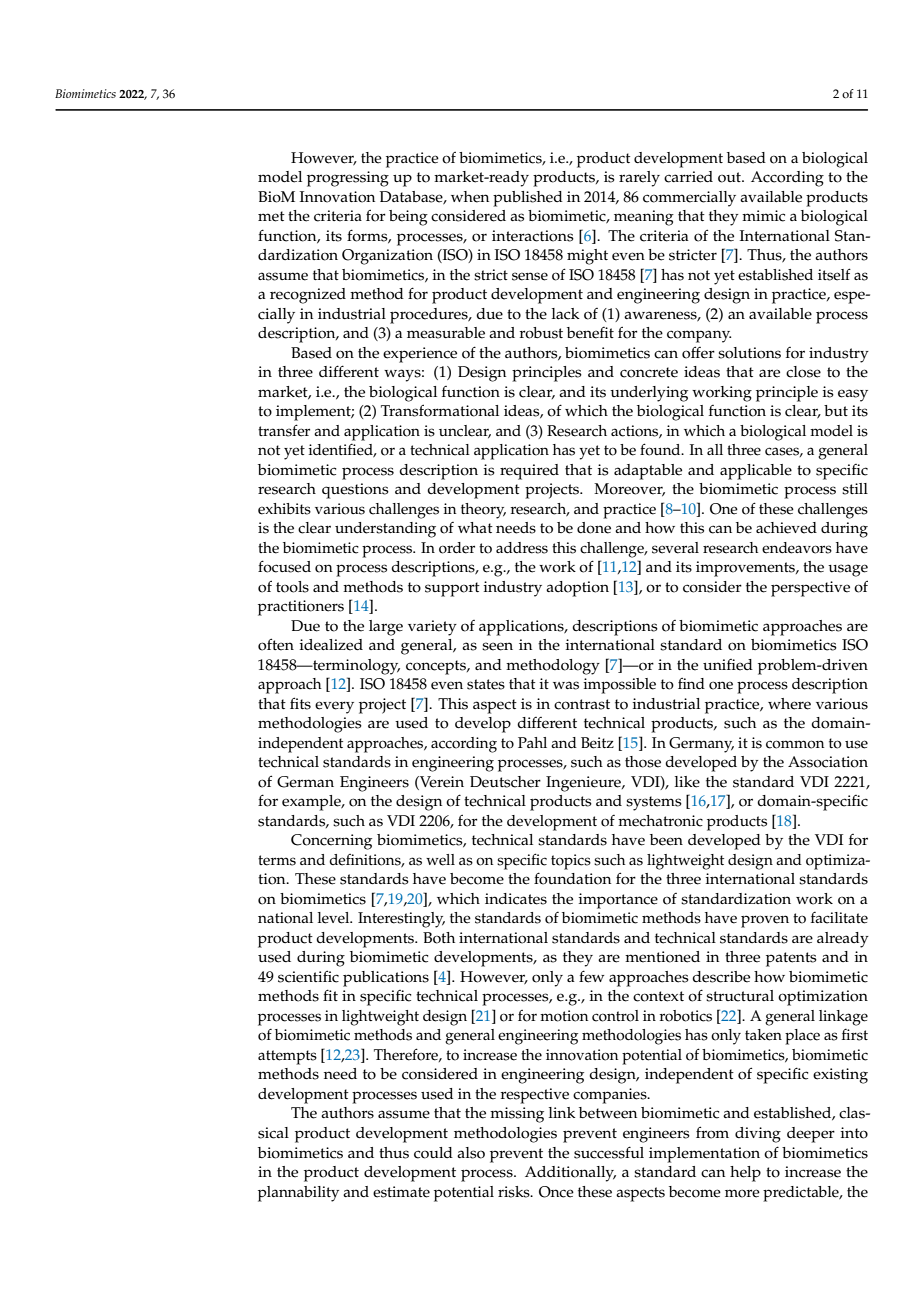 The height and width of the page is (1308, 924). I want to click on exhibits, so click(284, 509).
